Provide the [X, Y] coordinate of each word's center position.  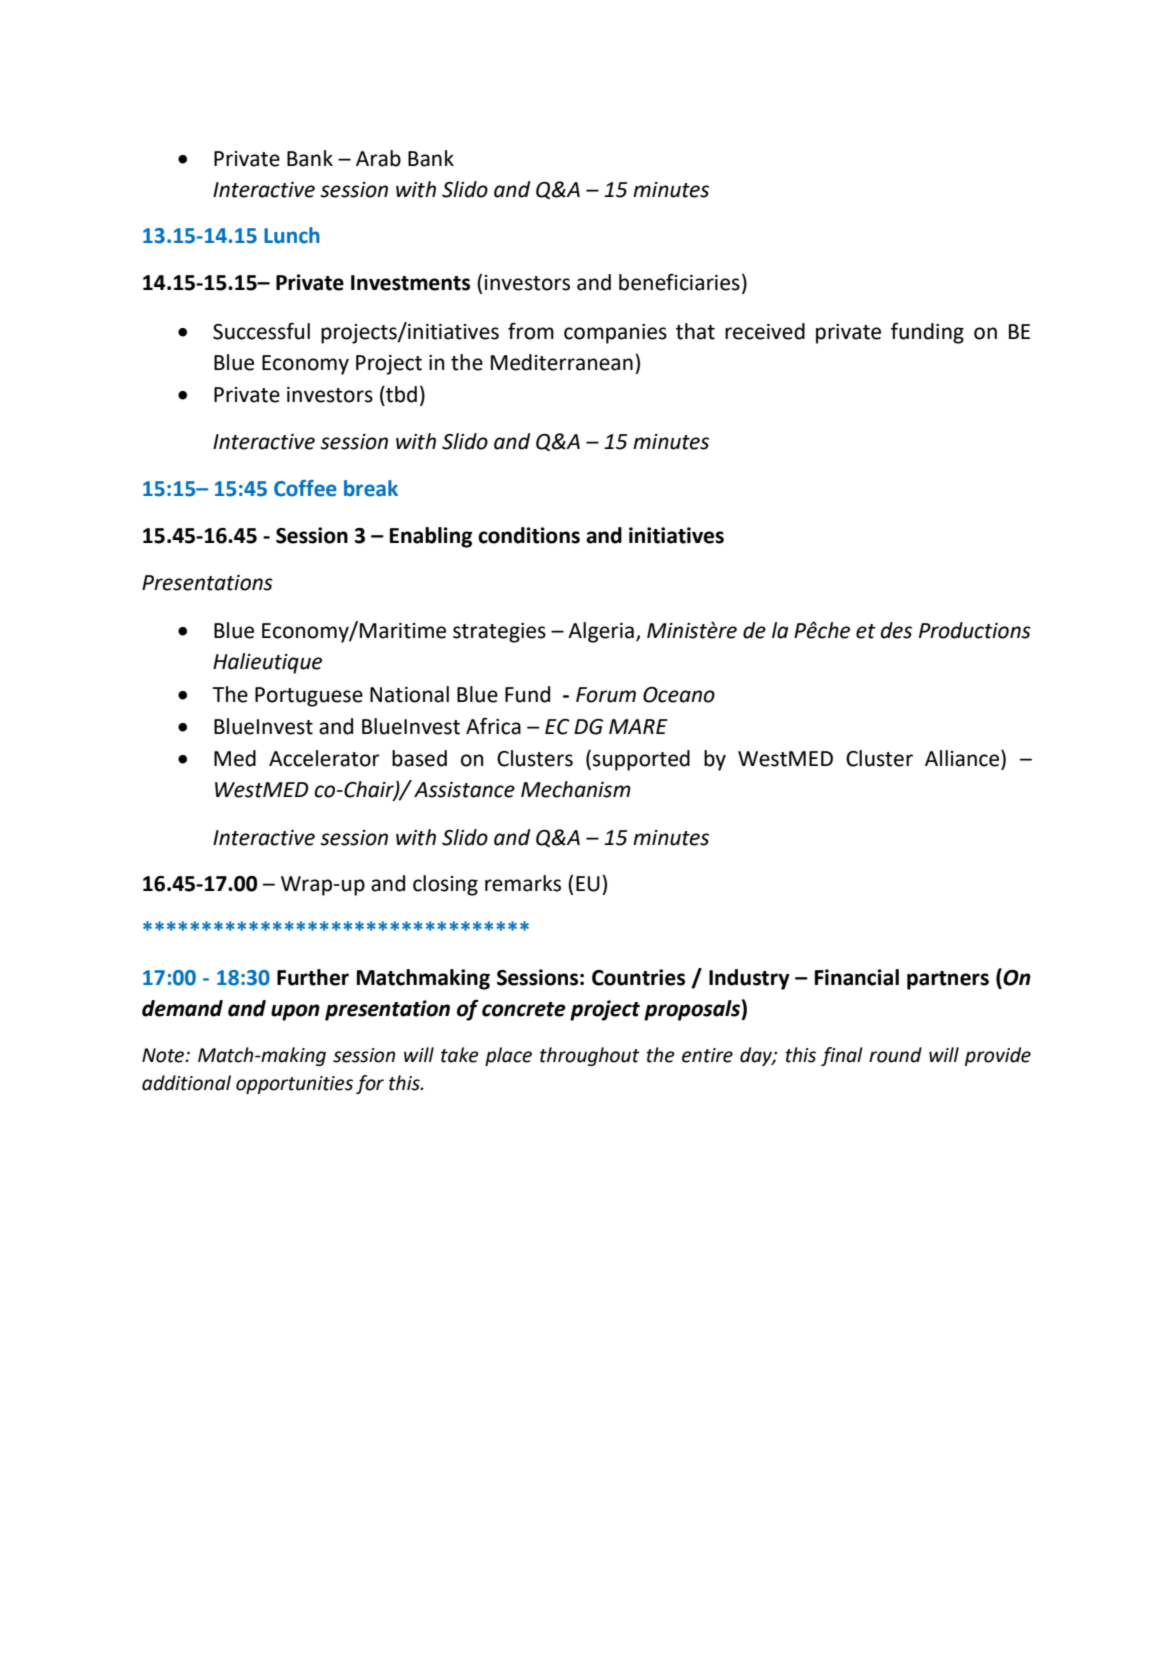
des [896, 630]
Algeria [601, 632]
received [765, 331]
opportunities [294, 1085]
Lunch [292, 235]
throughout [590, 1056]
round [895, 1055]
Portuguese [309, 697]
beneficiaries [679, 282]
